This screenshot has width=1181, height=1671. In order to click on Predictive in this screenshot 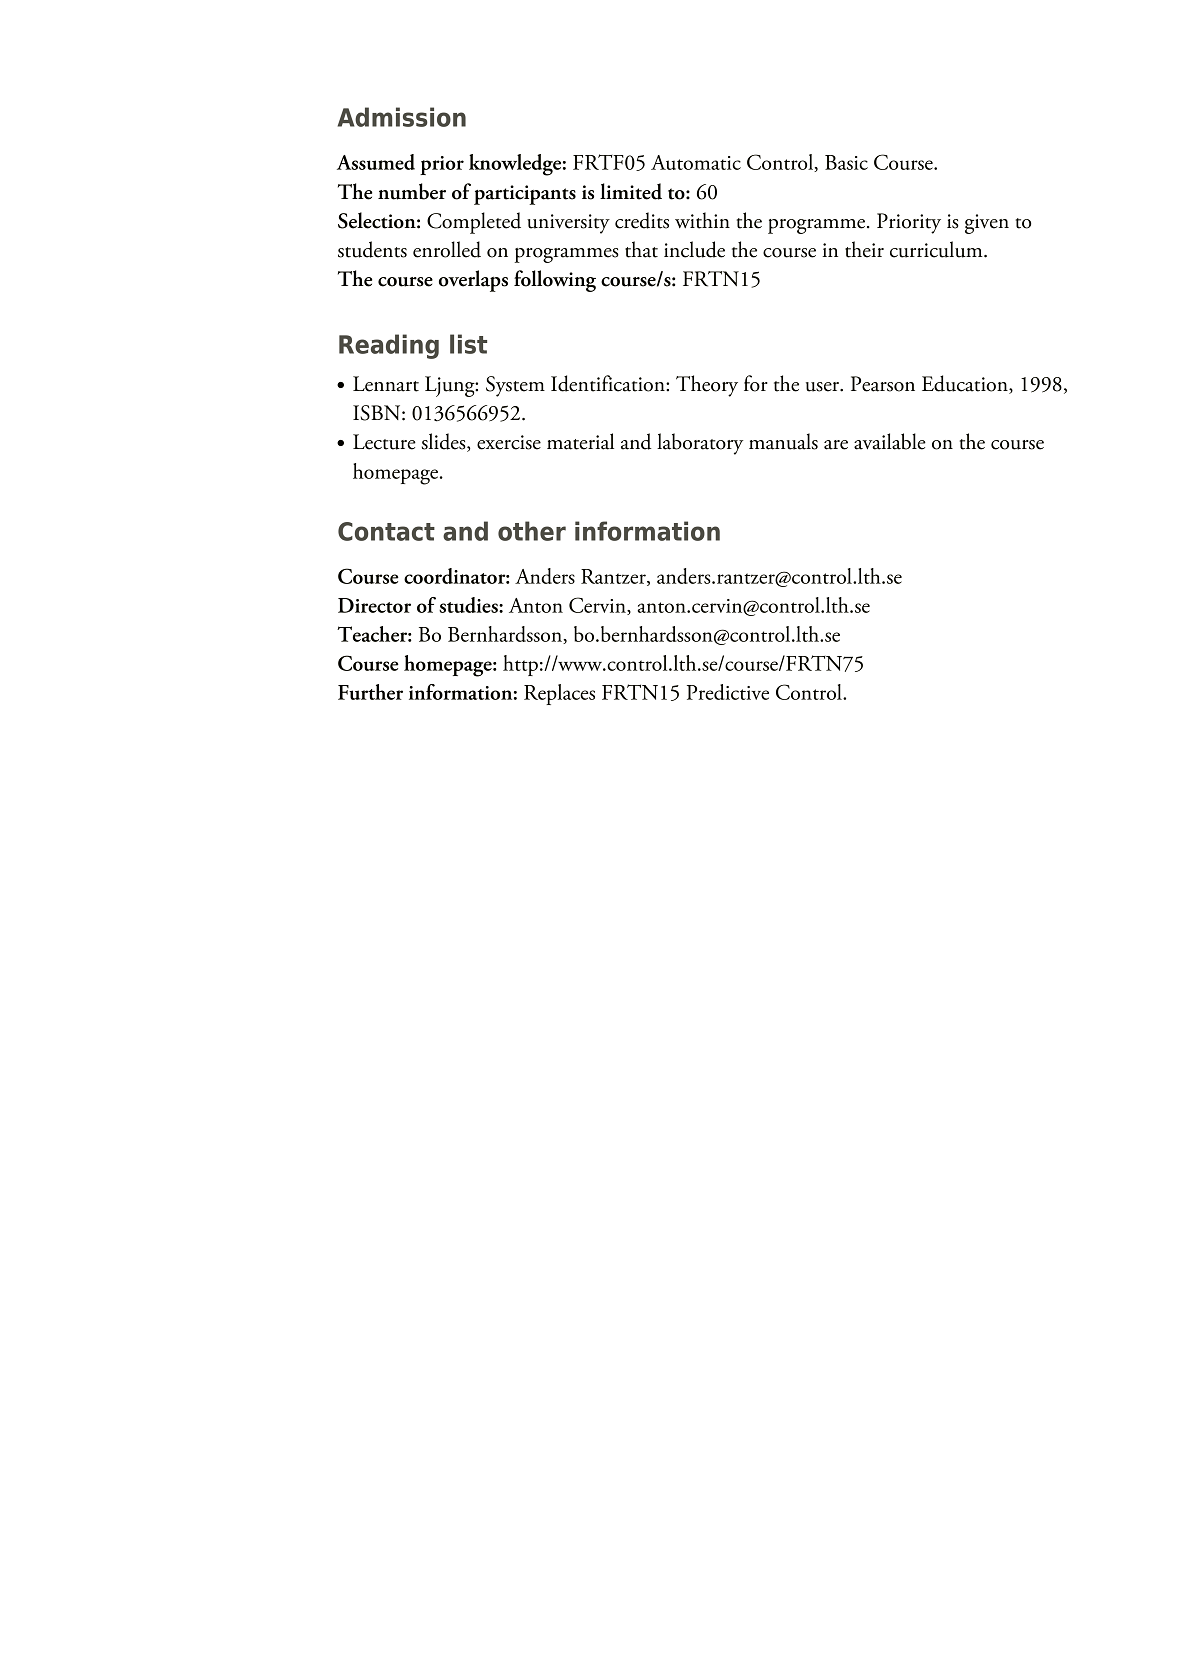, I will do `click(728, 692)`.
